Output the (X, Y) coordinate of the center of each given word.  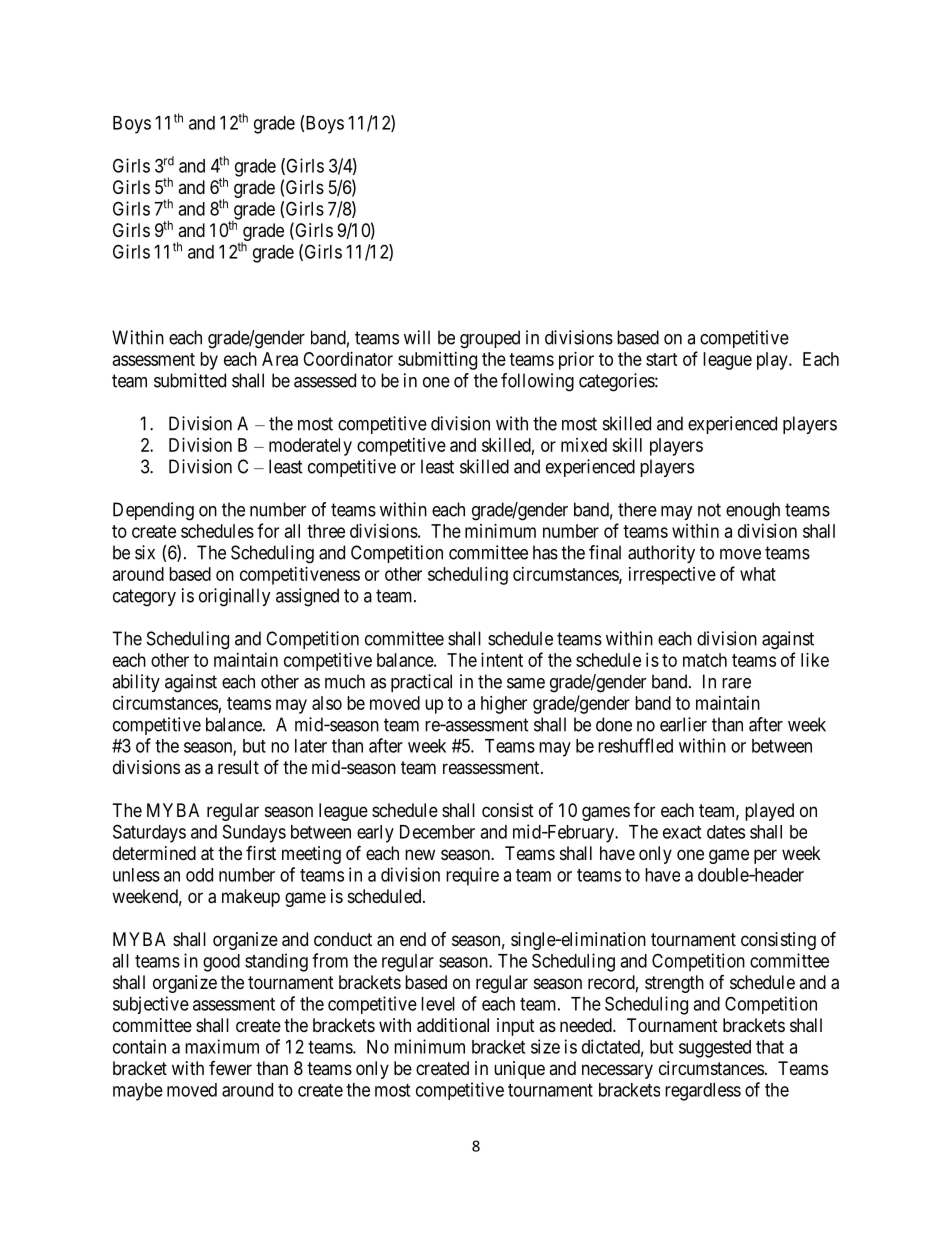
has (545, 552)
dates (726, 832)
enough (753, 511)
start (662, 359)
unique (519, 1070)
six (145, 552)
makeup (251, 898)
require (472, 876)
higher (504, 705)
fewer (230, 1068)
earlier (683, 724)
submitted (190, 380)
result (238, 767)
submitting (437, 361)
